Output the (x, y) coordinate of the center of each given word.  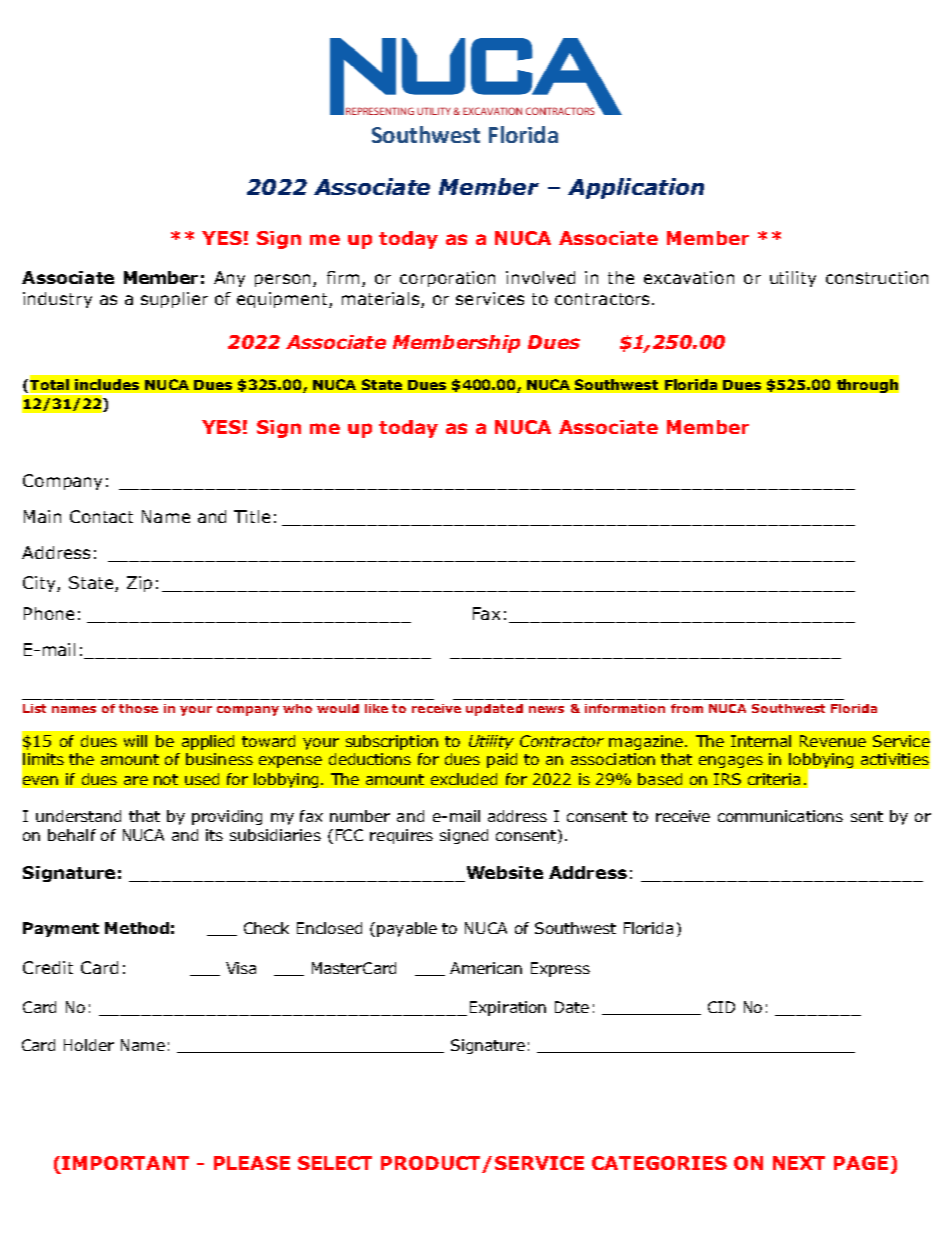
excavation (689, 277)
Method (137, 928)
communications (780, 816)
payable (407, 929)
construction (877, 277)
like (376, 708)
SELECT (335, 1163)
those (138, 708)
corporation (447, 279)
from (687, 708)
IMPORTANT (125, 1163)
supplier (174, 300)
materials (380, 298)
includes (107, 384)
